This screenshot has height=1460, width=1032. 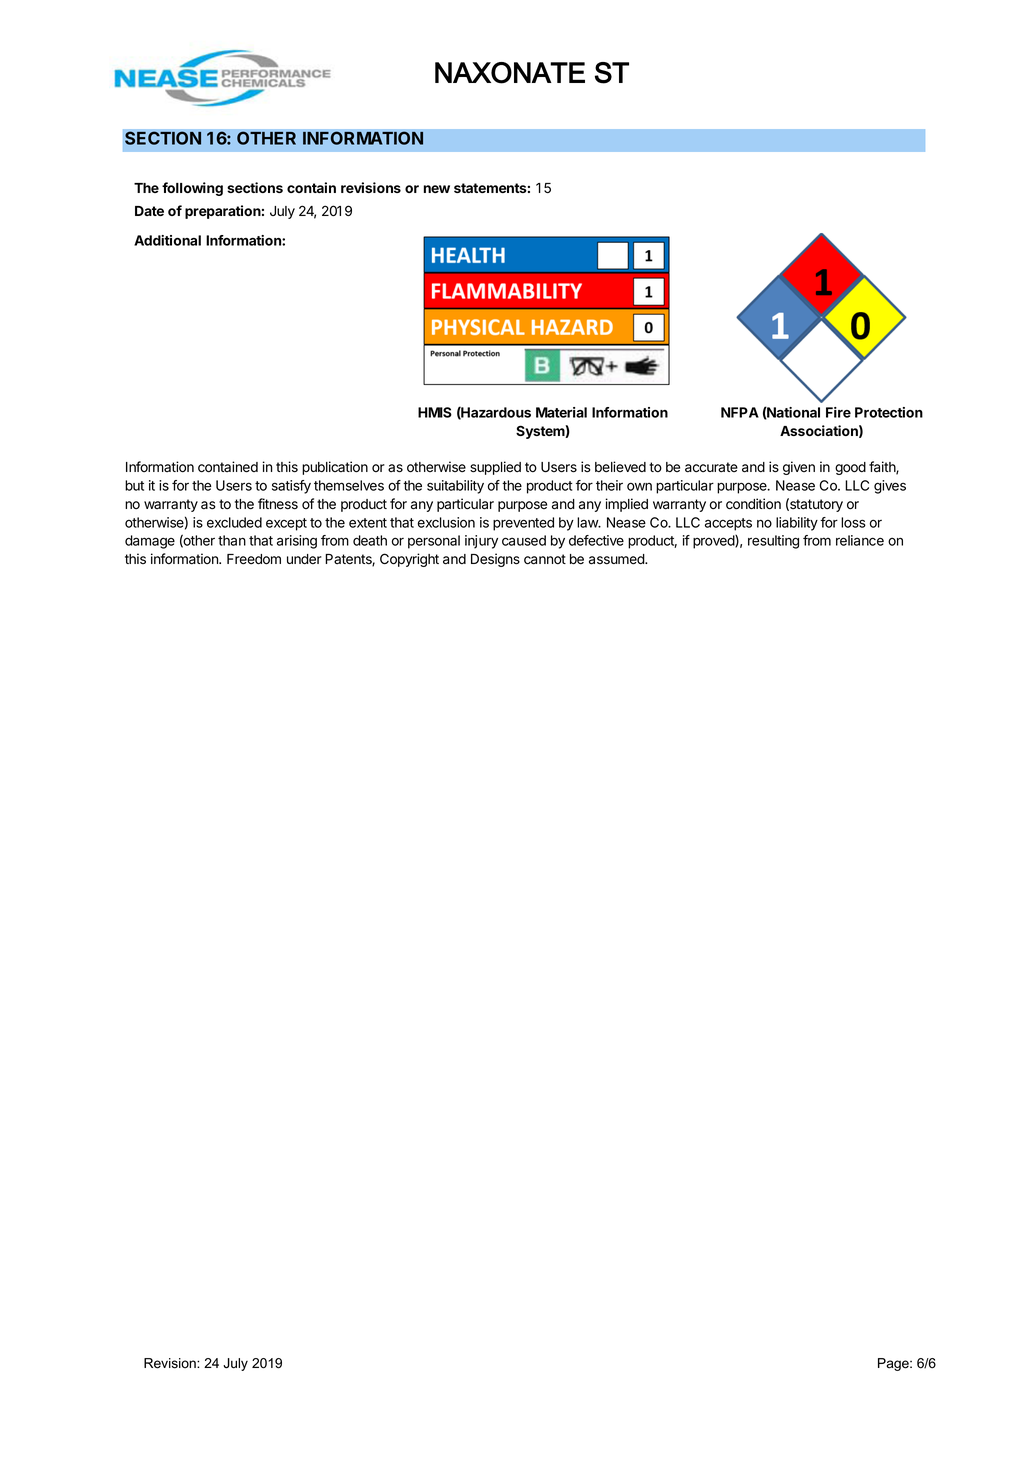 I want to click on publication, so click(x=335, y=468).
